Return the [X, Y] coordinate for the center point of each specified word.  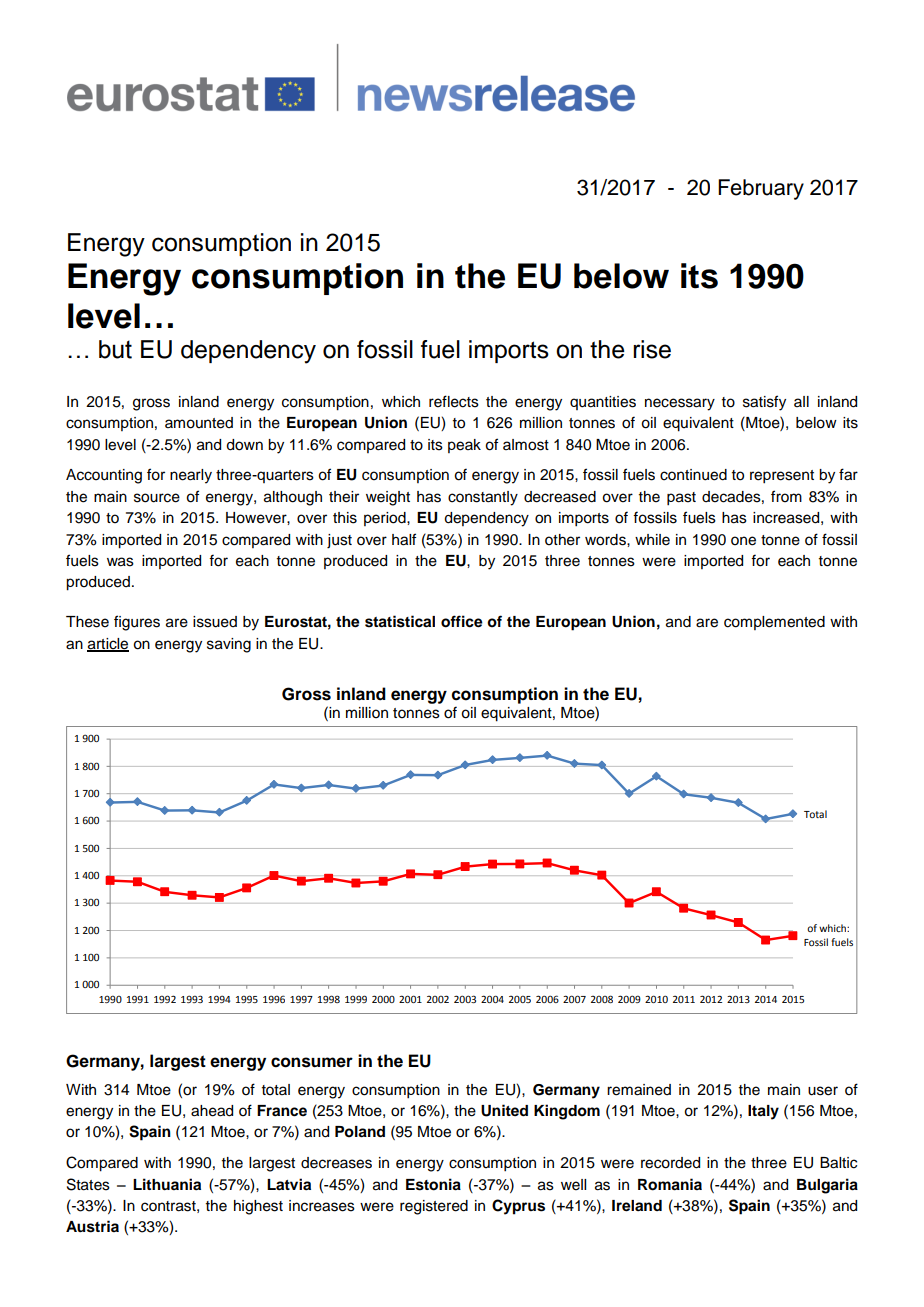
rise [652, 349]
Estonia [433, 1184]
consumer [312, 1062]
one [743, 541]
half [404, 539]
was [120, 562]
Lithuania [167, 1184]
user [823, 1091]
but [115, 349]
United [504, 1110]
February [761, 189]
